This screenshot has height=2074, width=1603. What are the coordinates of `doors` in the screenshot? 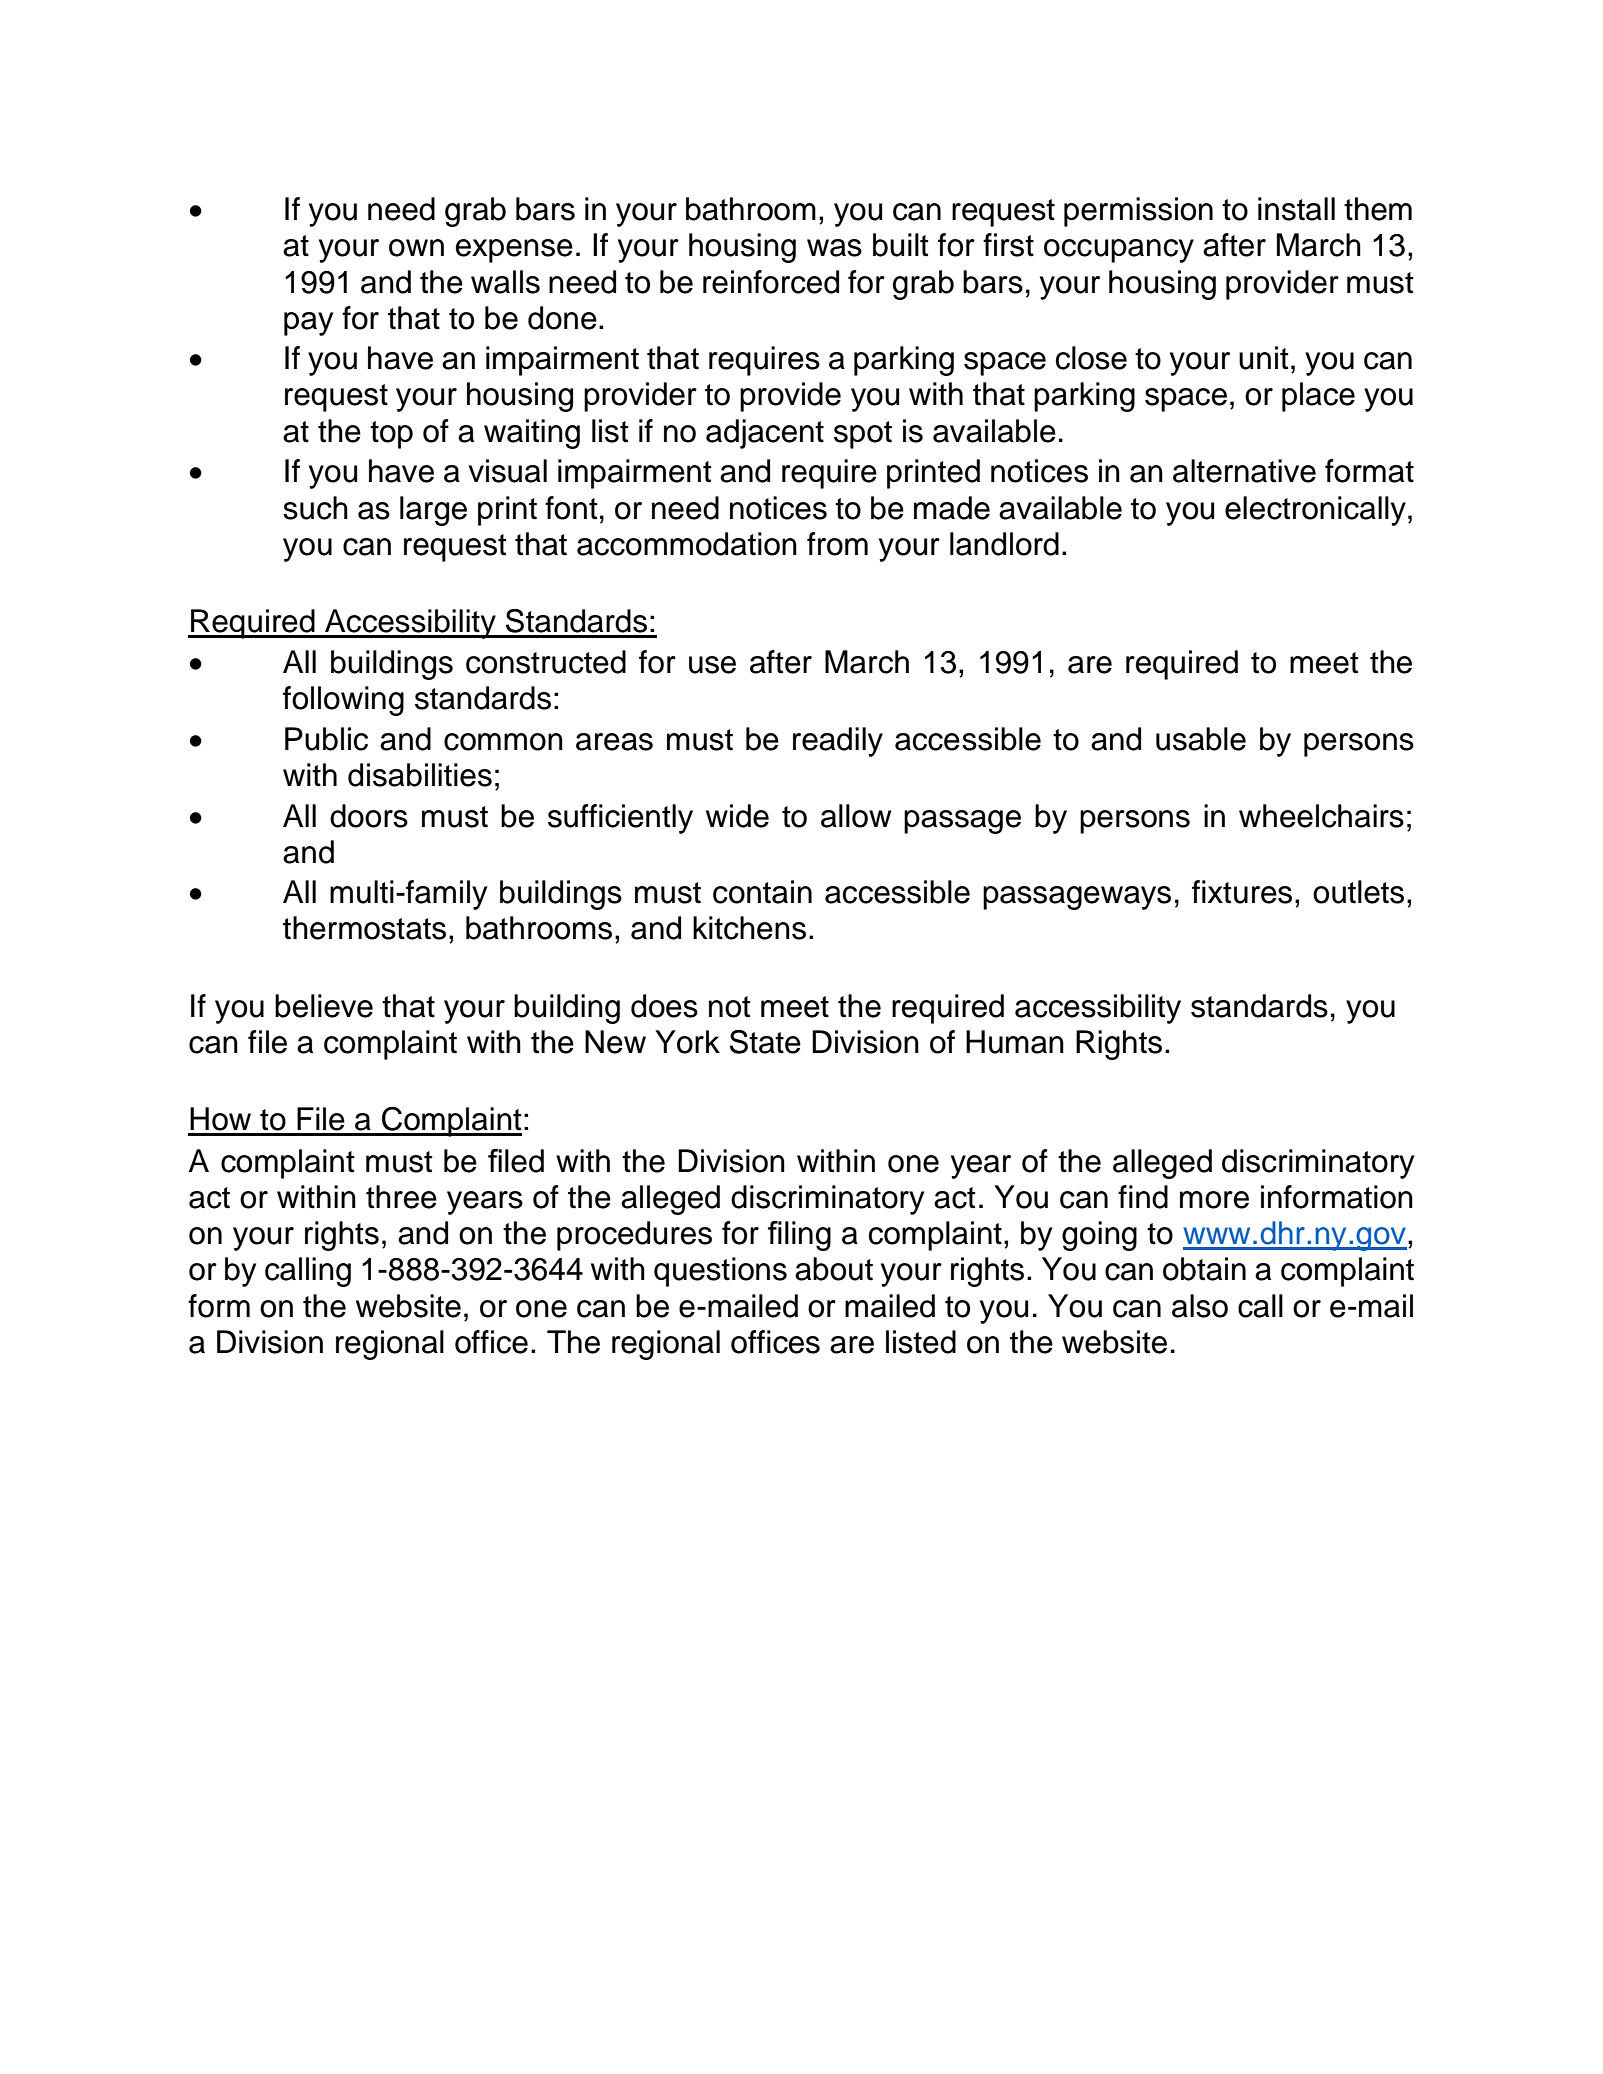 It's located at (369, 816).
